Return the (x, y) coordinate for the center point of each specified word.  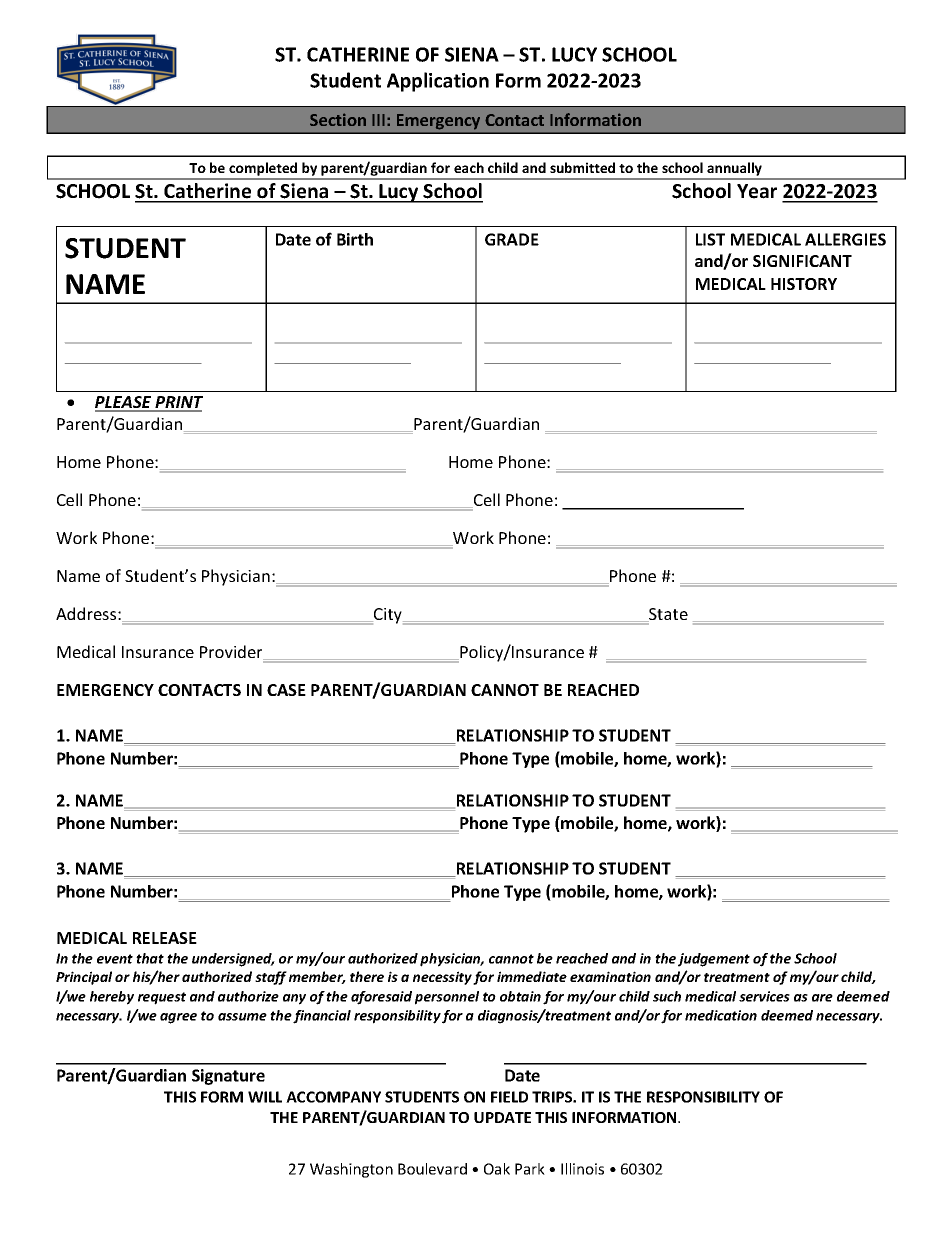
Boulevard (432, 1169)
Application (438, 82)
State (667, 615)
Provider (232, 652)
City (388, 616)
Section (338, 119)
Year (757, 191)
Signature (228, 1077)
